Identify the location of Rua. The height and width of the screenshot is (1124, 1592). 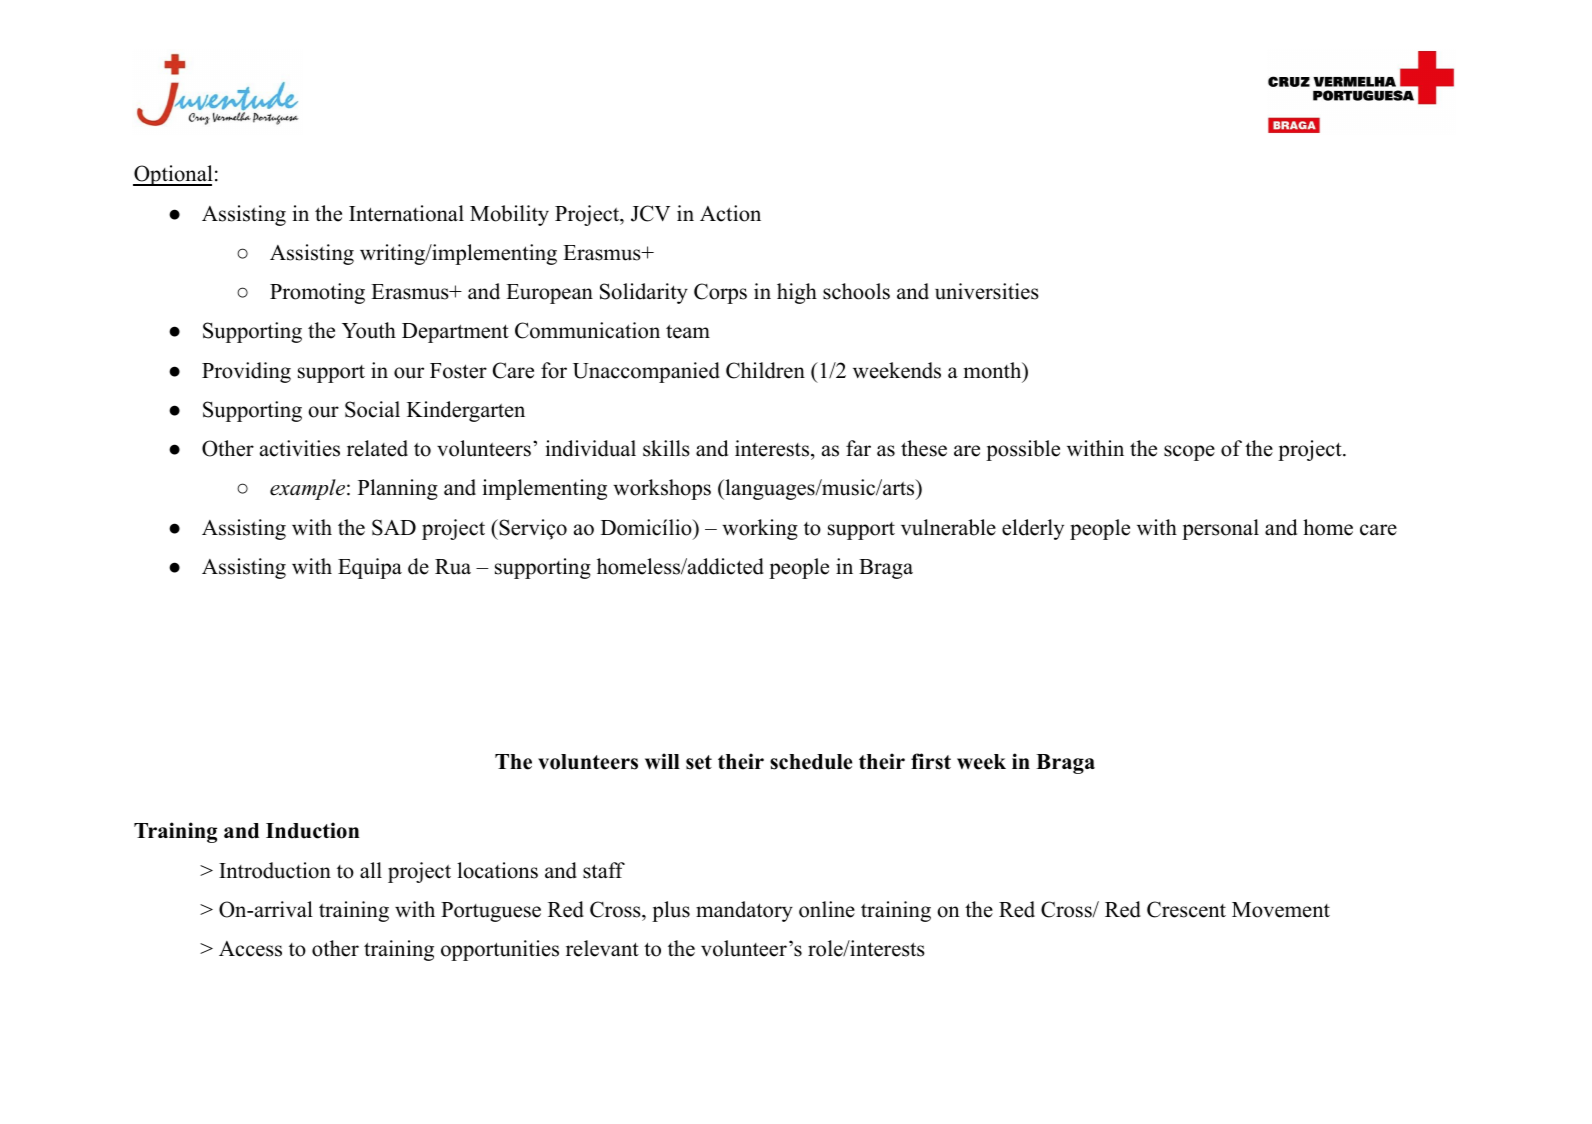
(453, 567).
